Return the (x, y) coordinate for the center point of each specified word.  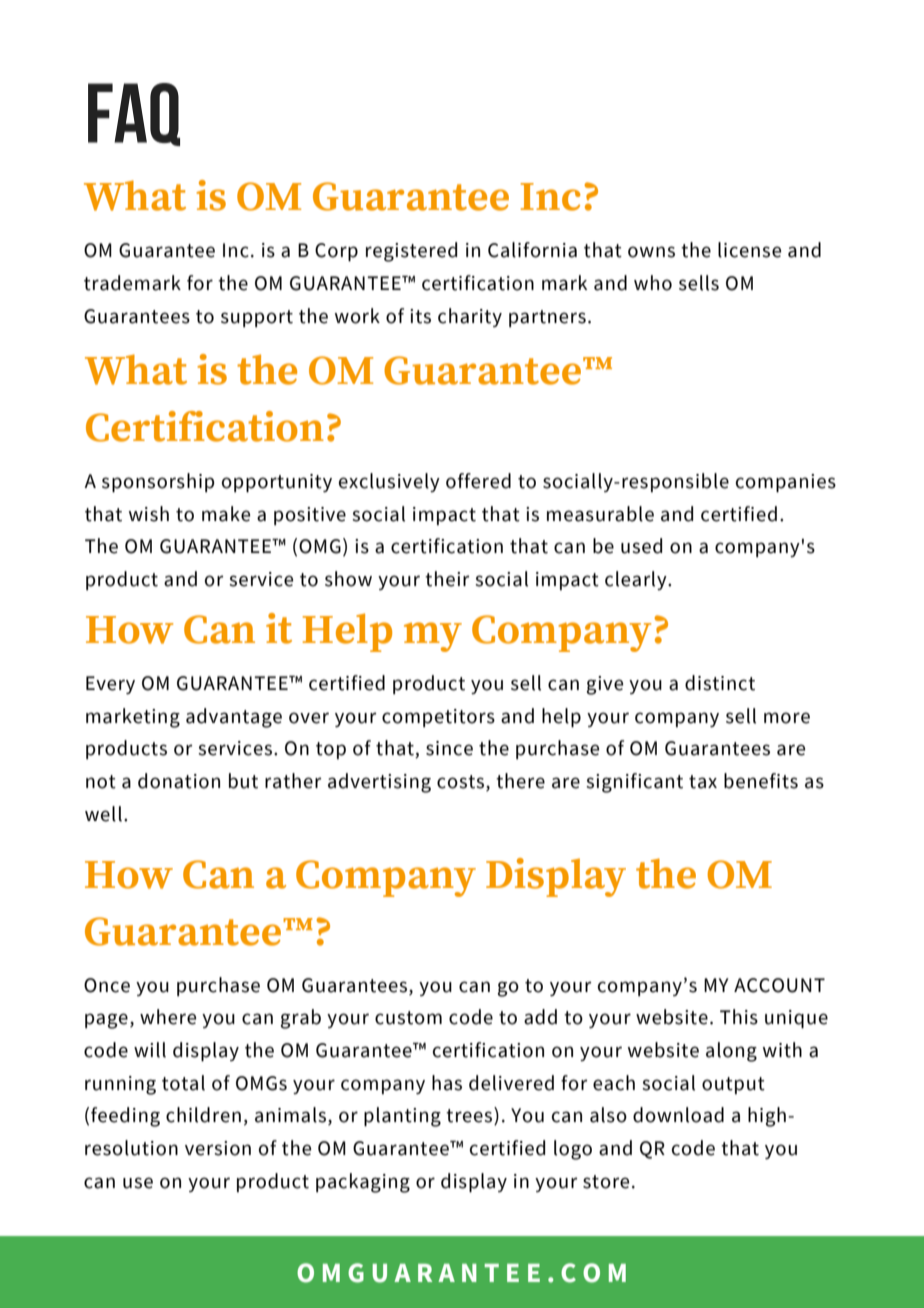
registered (411, 252)
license (749, 250)
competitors (438, 718)
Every (110, 685)
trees (470, 1116)
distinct (720, 683)
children (203, 1115)
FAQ (134, 114)
